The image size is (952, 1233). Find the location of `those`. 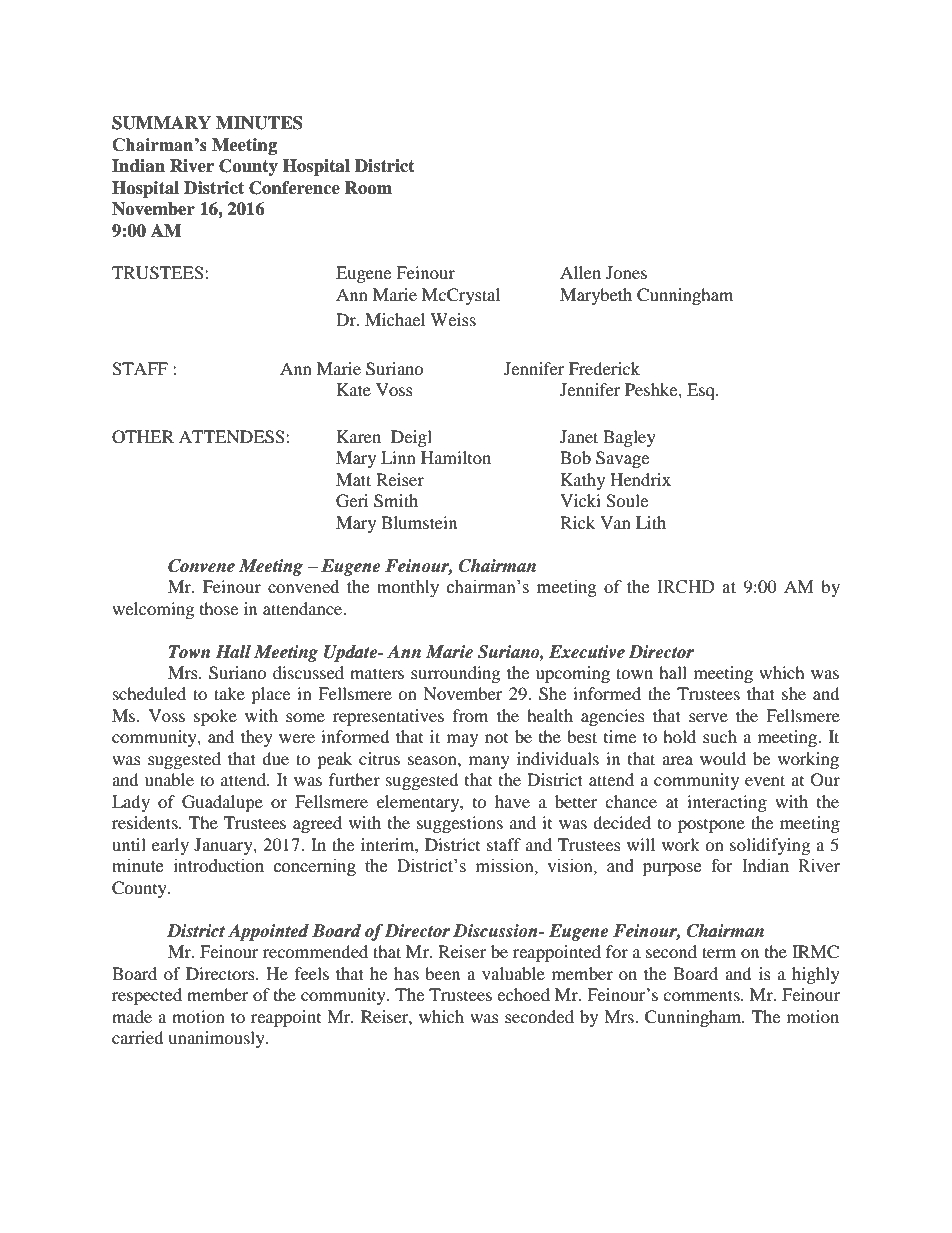

those is located at coordinates (219, 608).
